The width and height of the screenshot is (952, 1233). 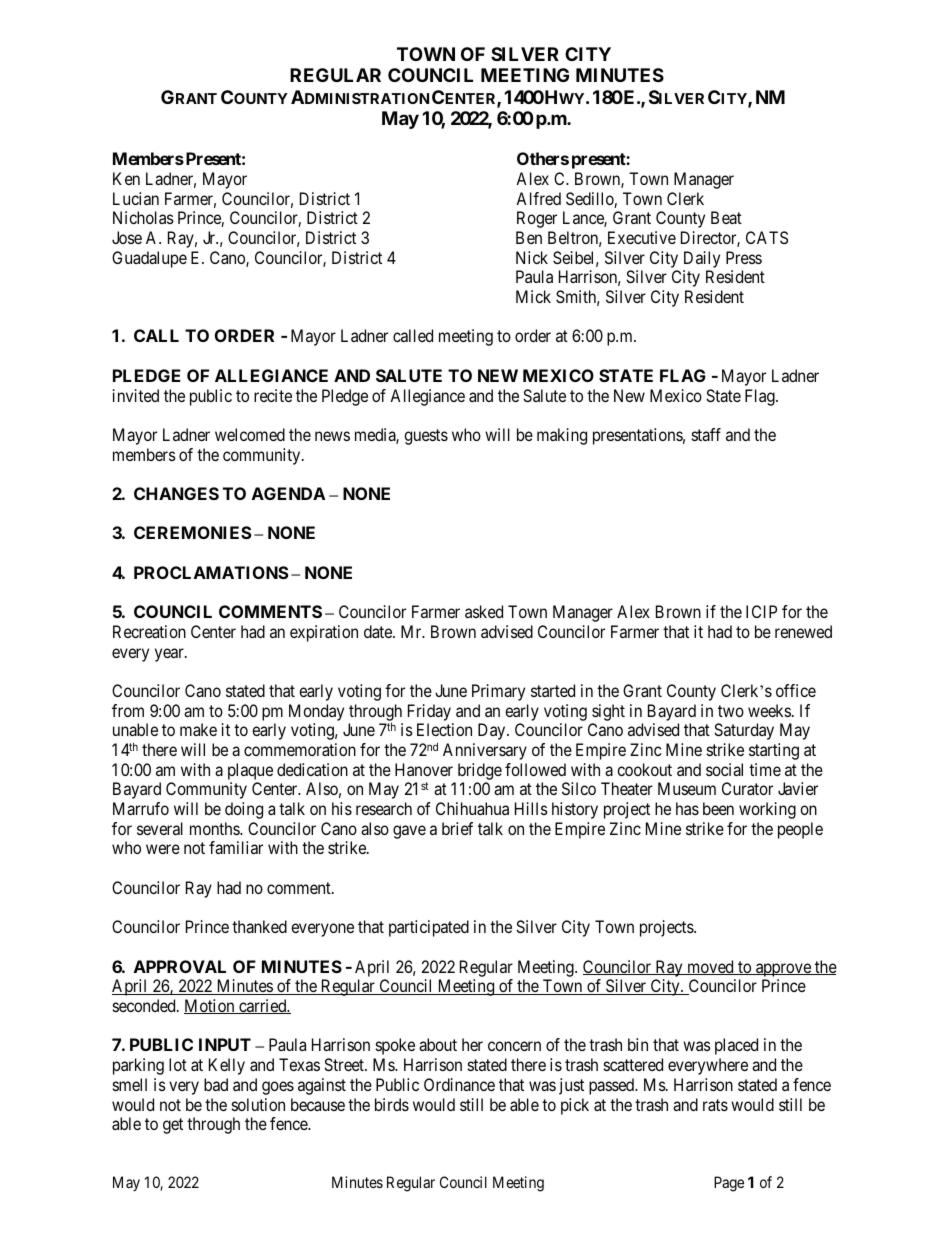 I want to click on Nicholas, so click(x=143, y=217).
